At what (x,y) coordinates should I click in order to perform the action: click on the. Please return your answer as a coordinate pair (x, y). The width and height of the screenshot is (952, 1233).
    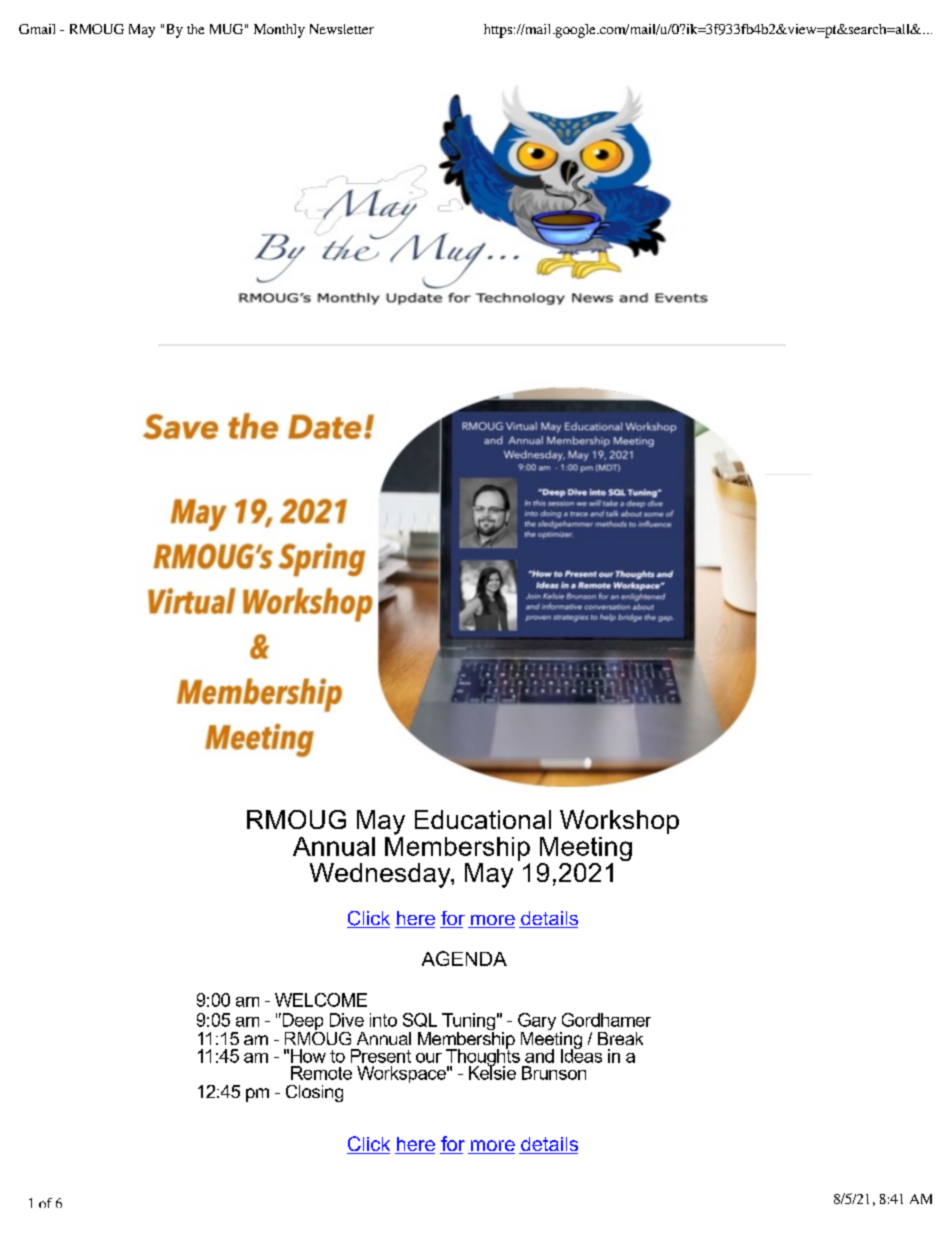
    Looking at the image, I should click on (195, 29).
